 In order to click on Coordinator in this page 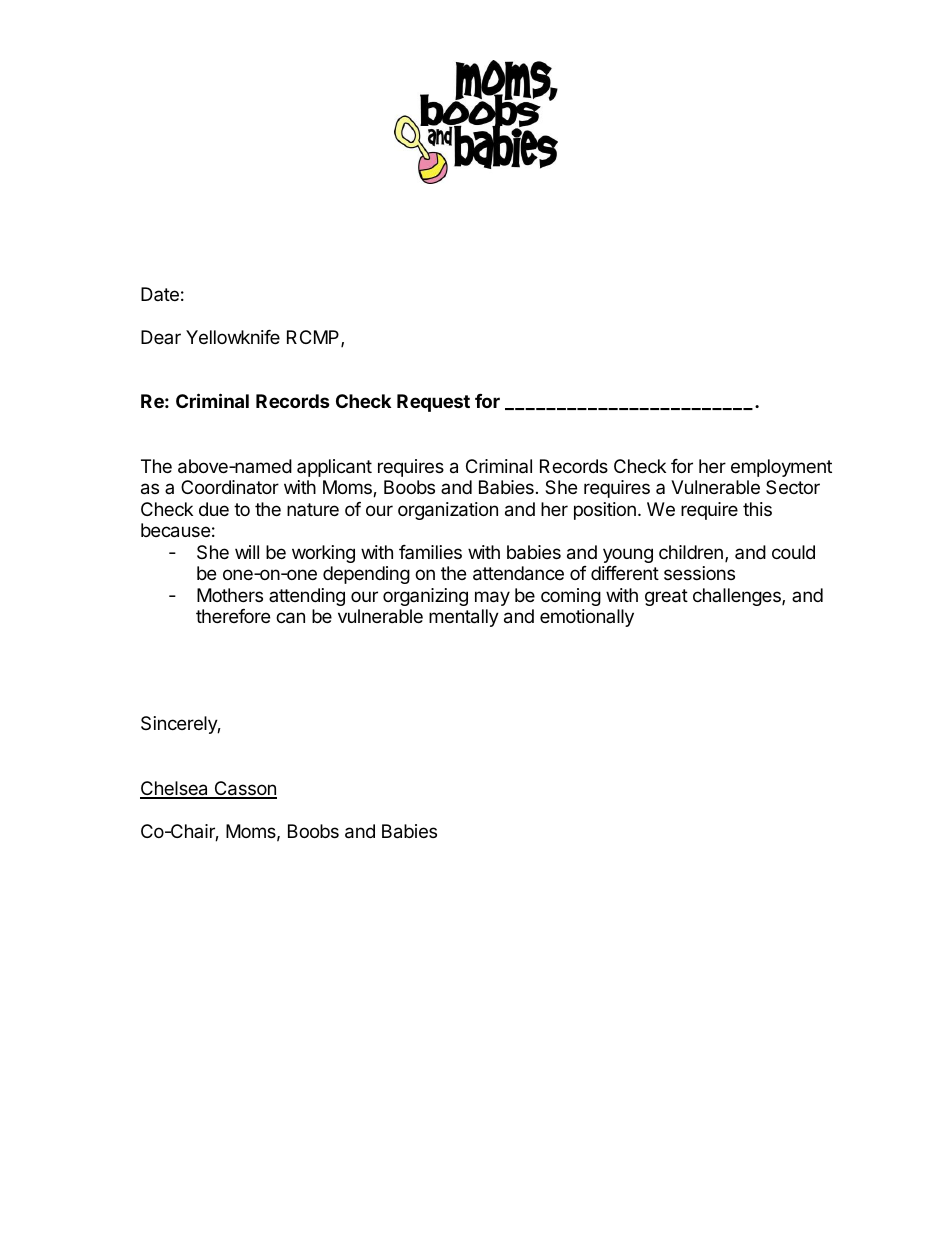, I will do `click(230, 487)`.
